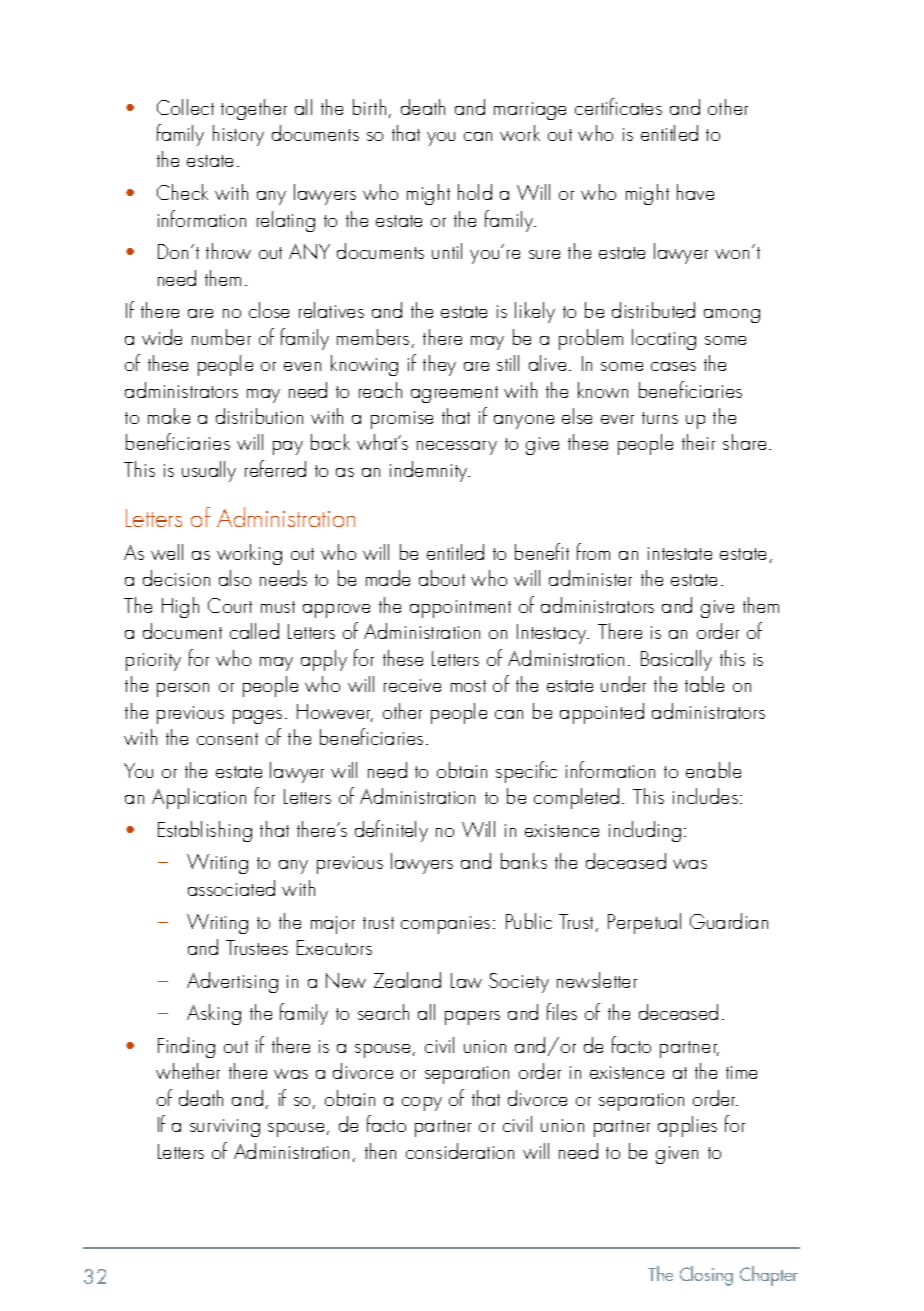 Image resolution: width=924 pixels, height=1311 pixels. I want to click on history, so click(238, 135).
